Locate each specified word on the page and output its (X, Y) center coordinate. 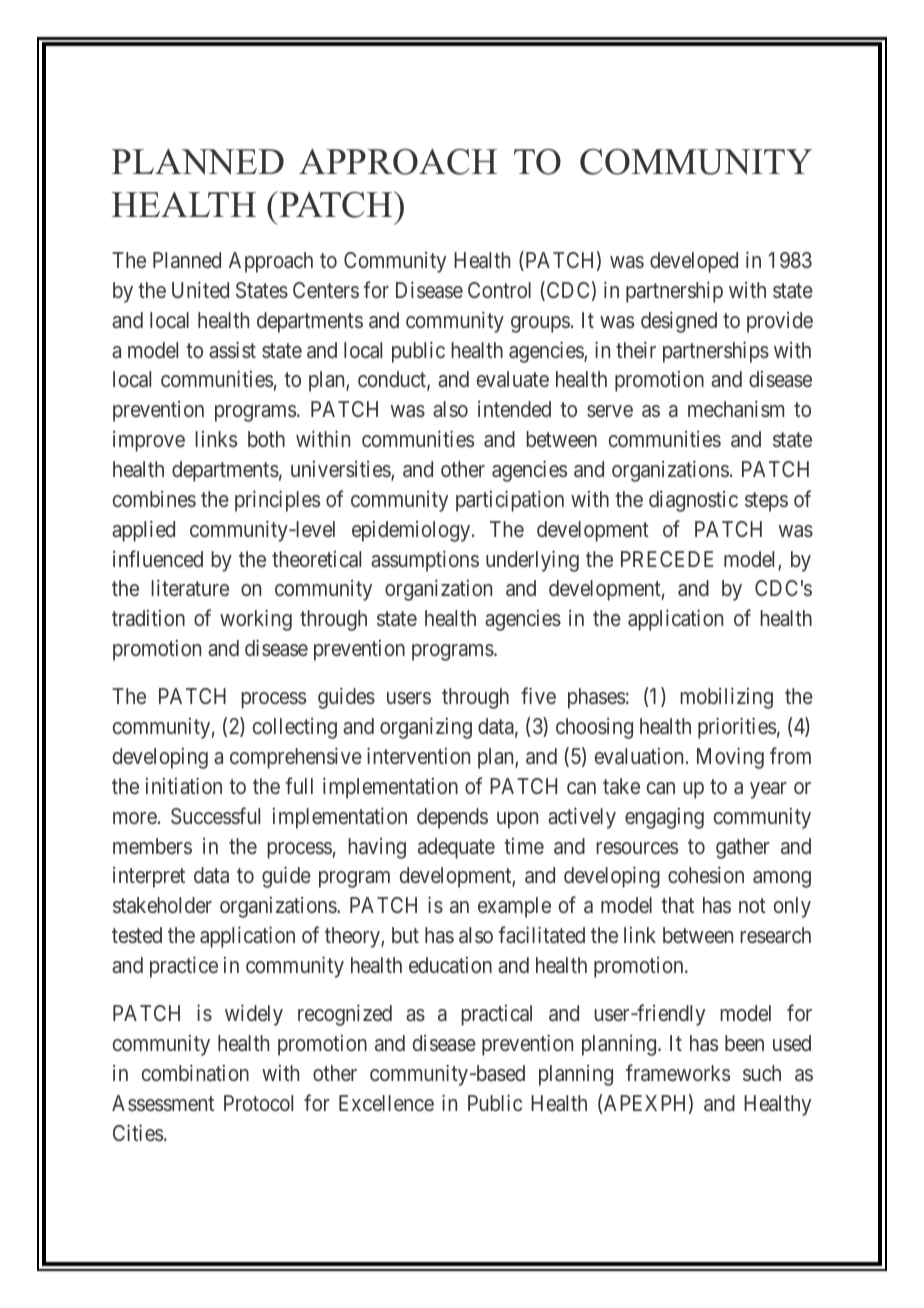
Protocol (258, 1103)
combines (154, 499)
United (200, 289)
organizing (426, 728)
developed (694, 262)
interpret (149, 877)
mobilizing (726, 698)
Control (499, 290)
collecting (295, 728)
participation (510, 501)
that (677, 905)
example (514, 907)
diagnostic (693, 501)
